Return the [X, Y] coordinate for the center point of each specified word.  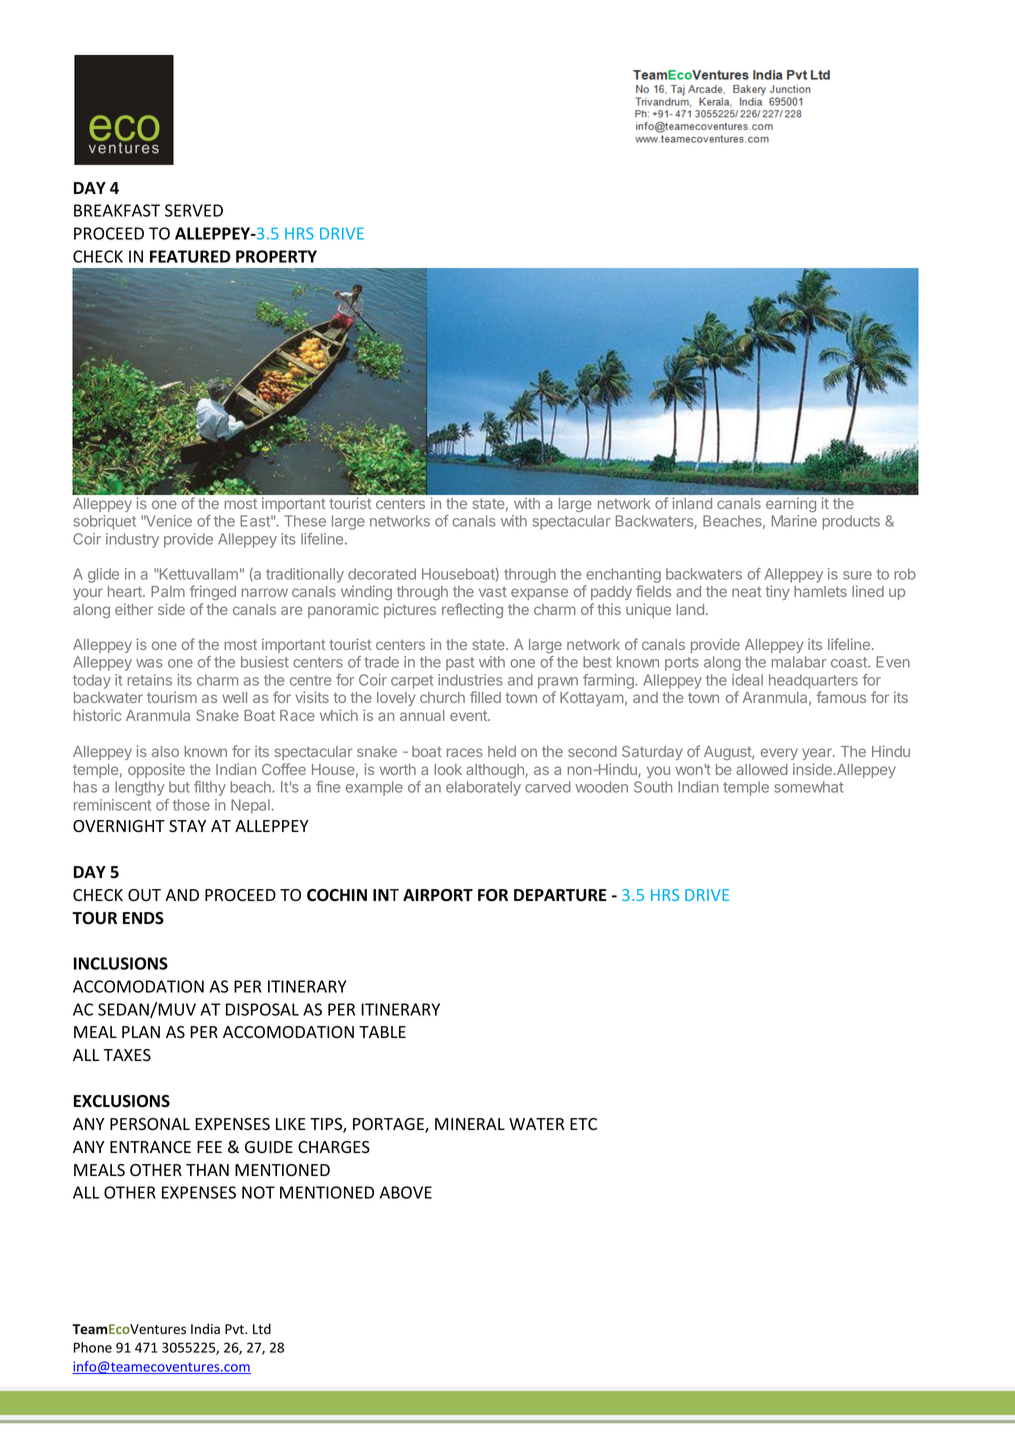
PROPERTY [276, 256]
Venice [168, 521]
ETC [583, 1124]
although [495, 771]
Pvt [235, 1329]
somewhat [809, 787]
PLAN [141, 1032]
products [851, 522]
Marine [794, 521]
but [179, 787]
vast [493, 592]
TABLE [382, 1032]
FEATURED [190, 256]
